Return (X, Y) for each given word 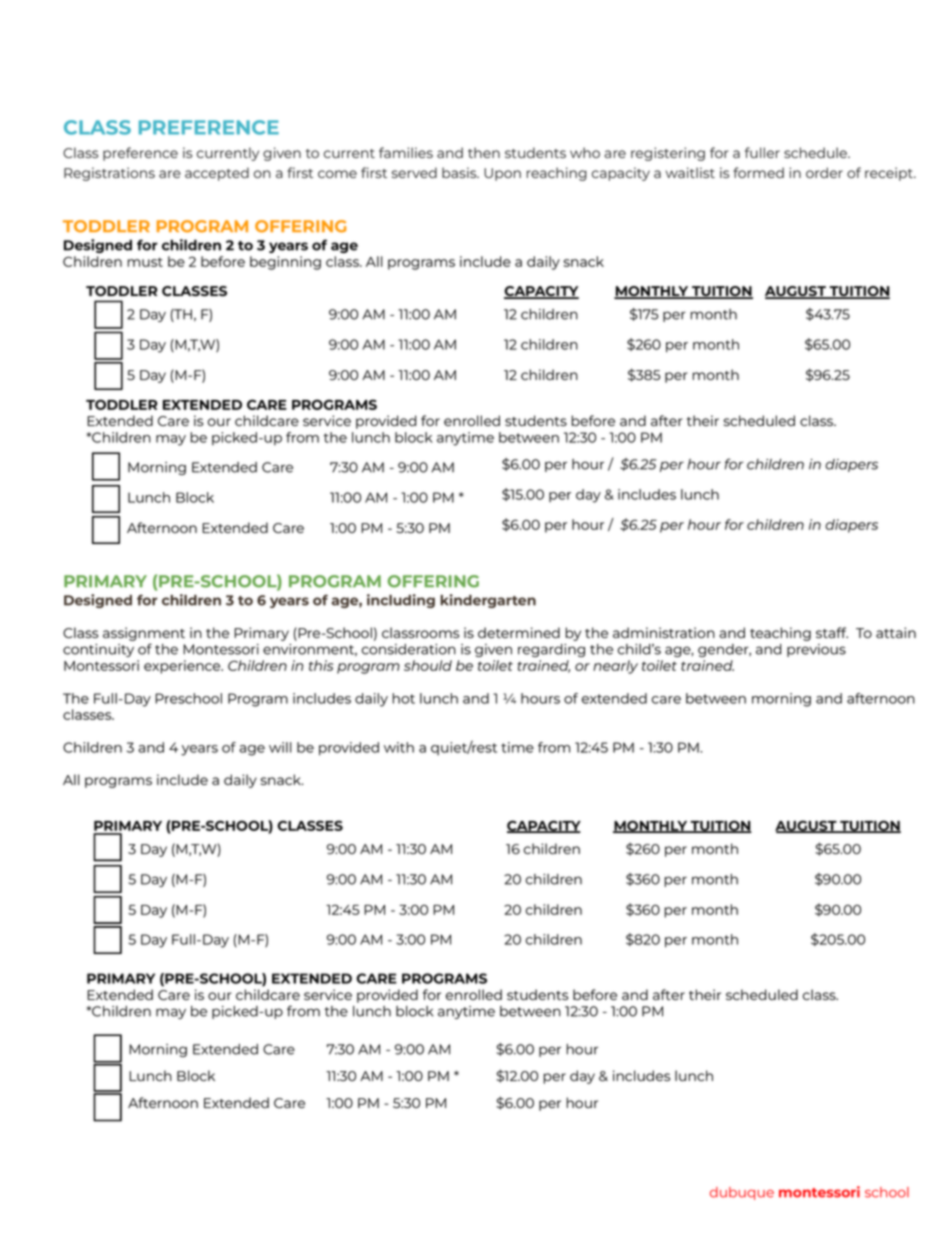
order (824, 172)
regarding (551, 650)
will (280, 747)
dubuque (742, 1193)
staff (832, 632)
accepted (217, 174)
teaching (780, 634)
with (399, 747)
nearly (615, 667)
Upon (502, 174)
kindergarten (488, 601)
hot (403, 698)
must (145, 262)
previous (816, 650)
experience (183, 667)
